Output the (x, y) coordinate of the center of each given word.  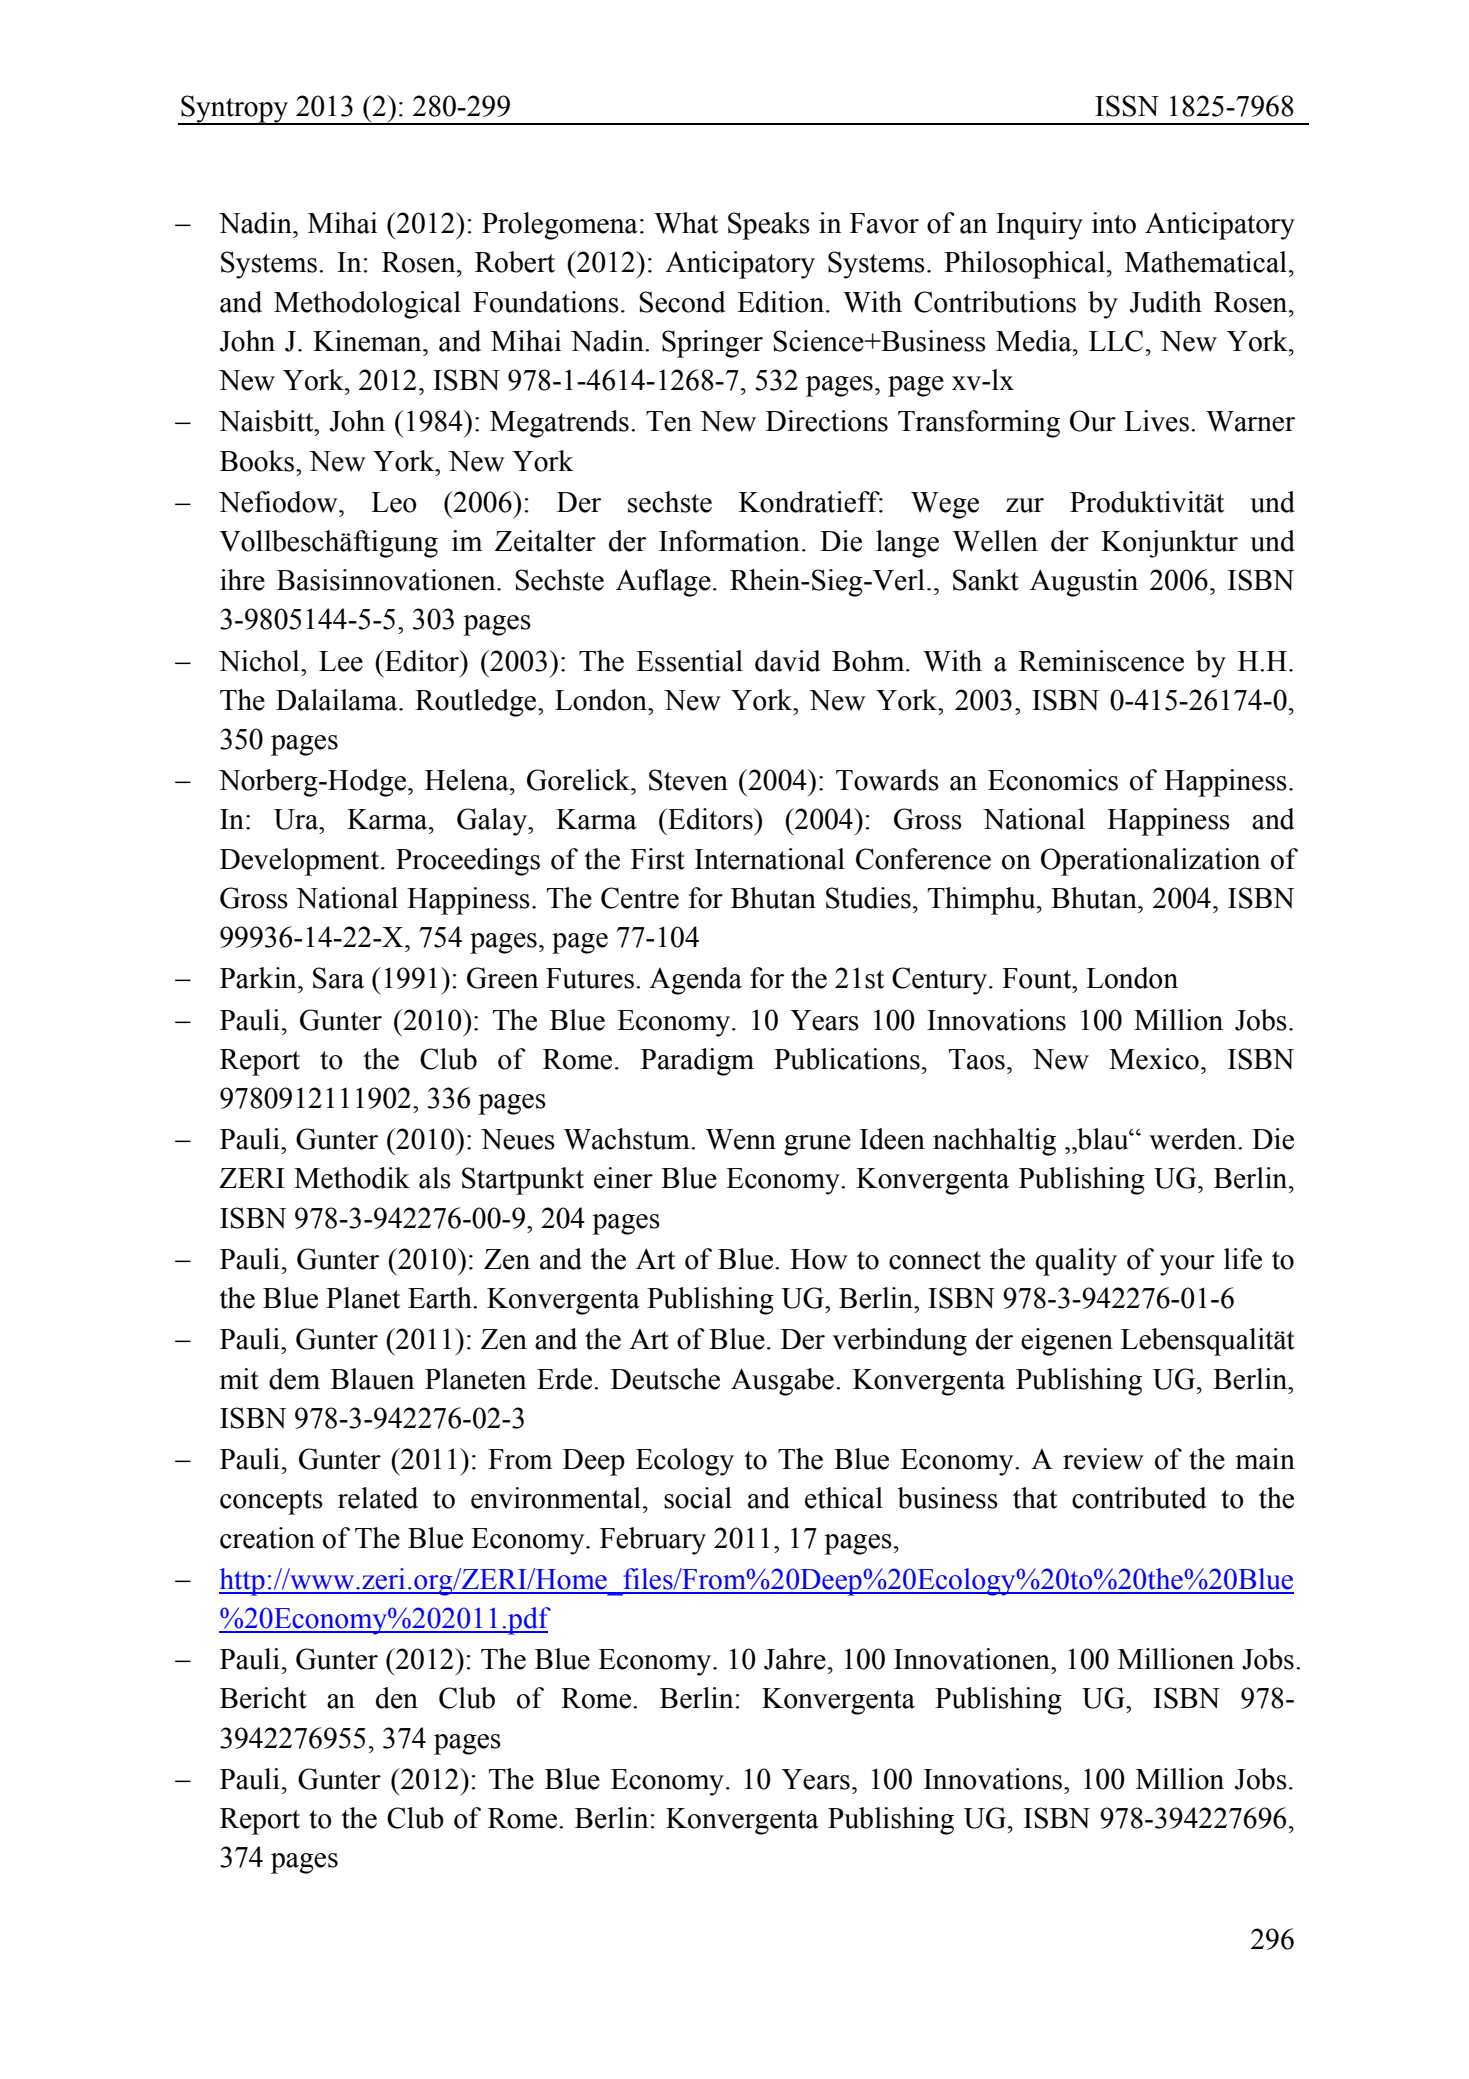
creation (267, 1538)
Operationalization (1151, 862)
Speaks (769, 226)
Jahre (795, 1659)
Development (301, 862)
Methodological (367, 305)
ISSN (1127, 106)
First (658, 859)
